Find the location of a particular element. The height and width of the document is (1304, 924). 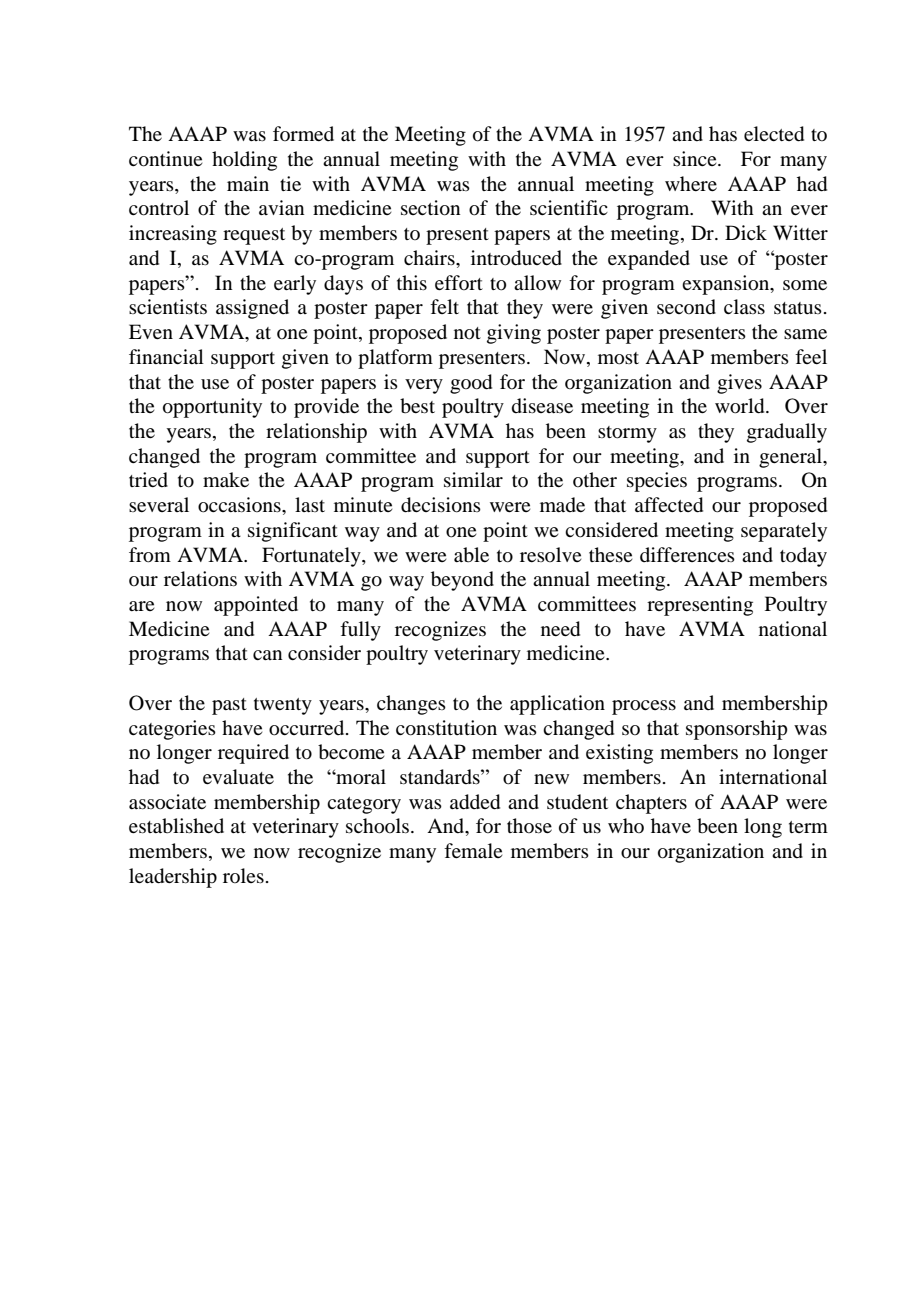

female is located at coordinates (473, 850).
